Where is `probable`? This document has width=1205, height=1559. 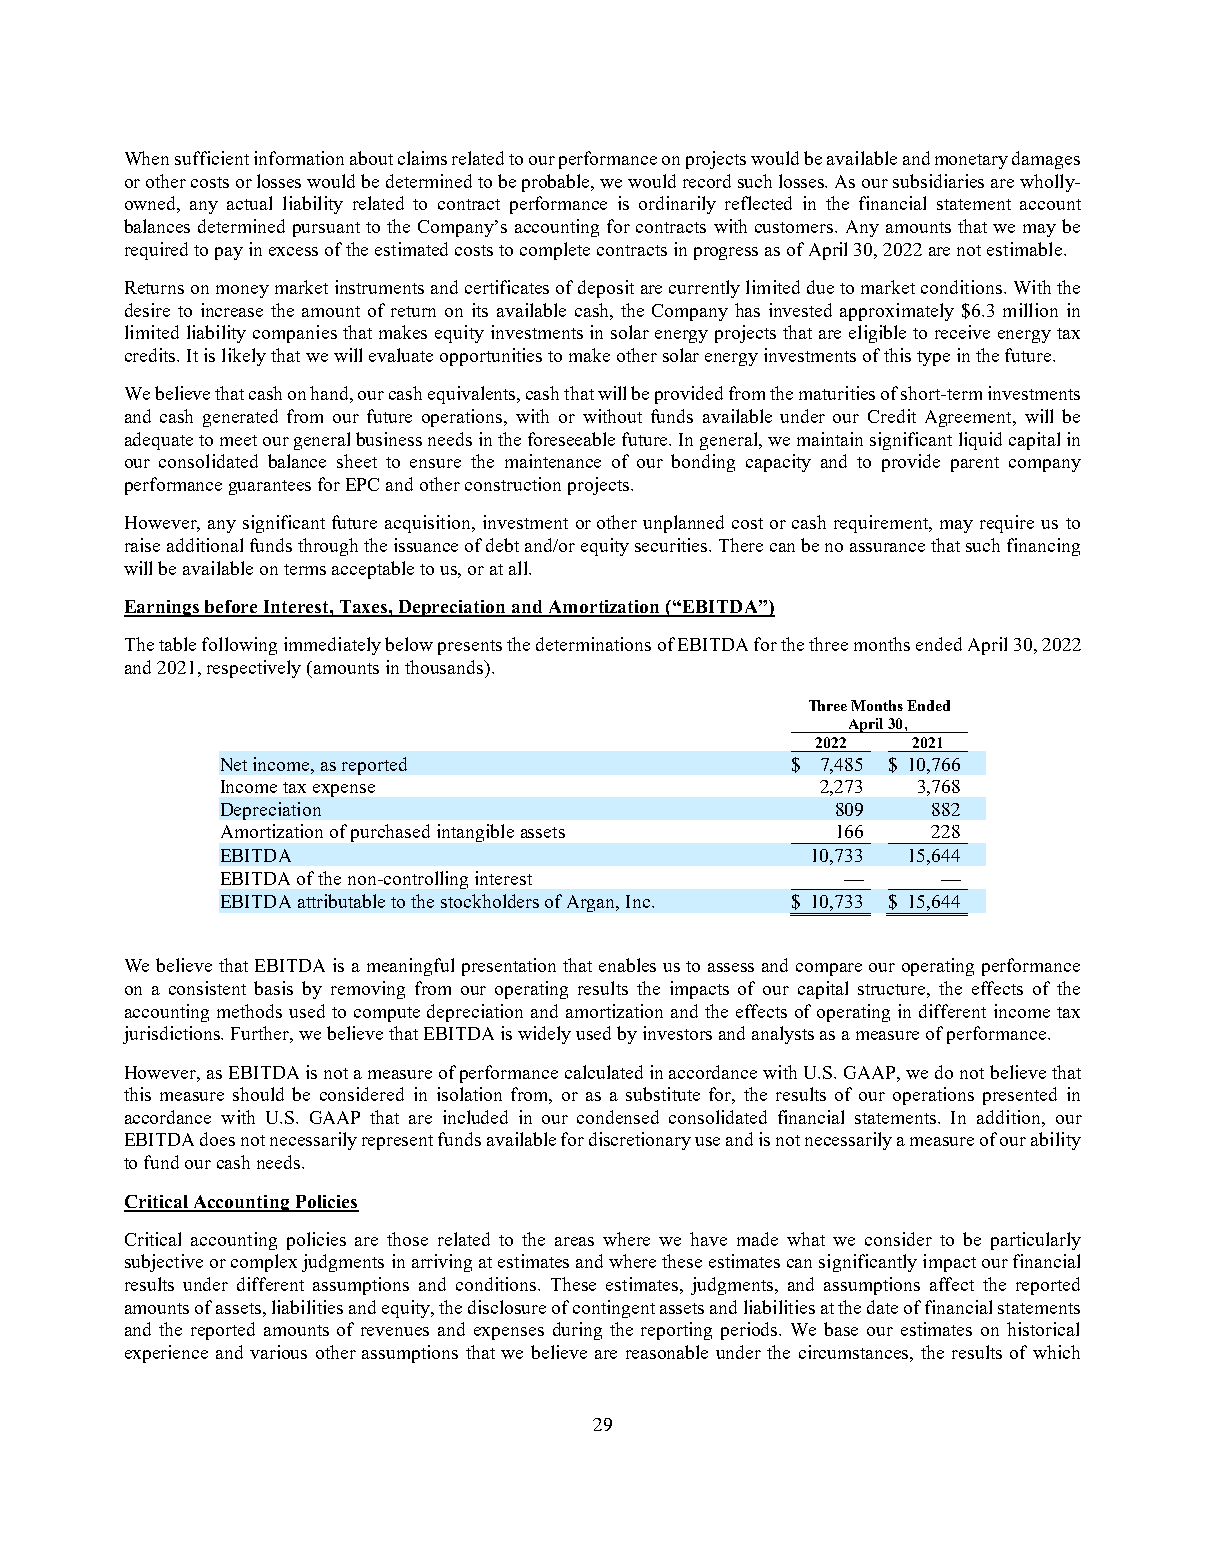
probable is located at coordinates (557, 183).
